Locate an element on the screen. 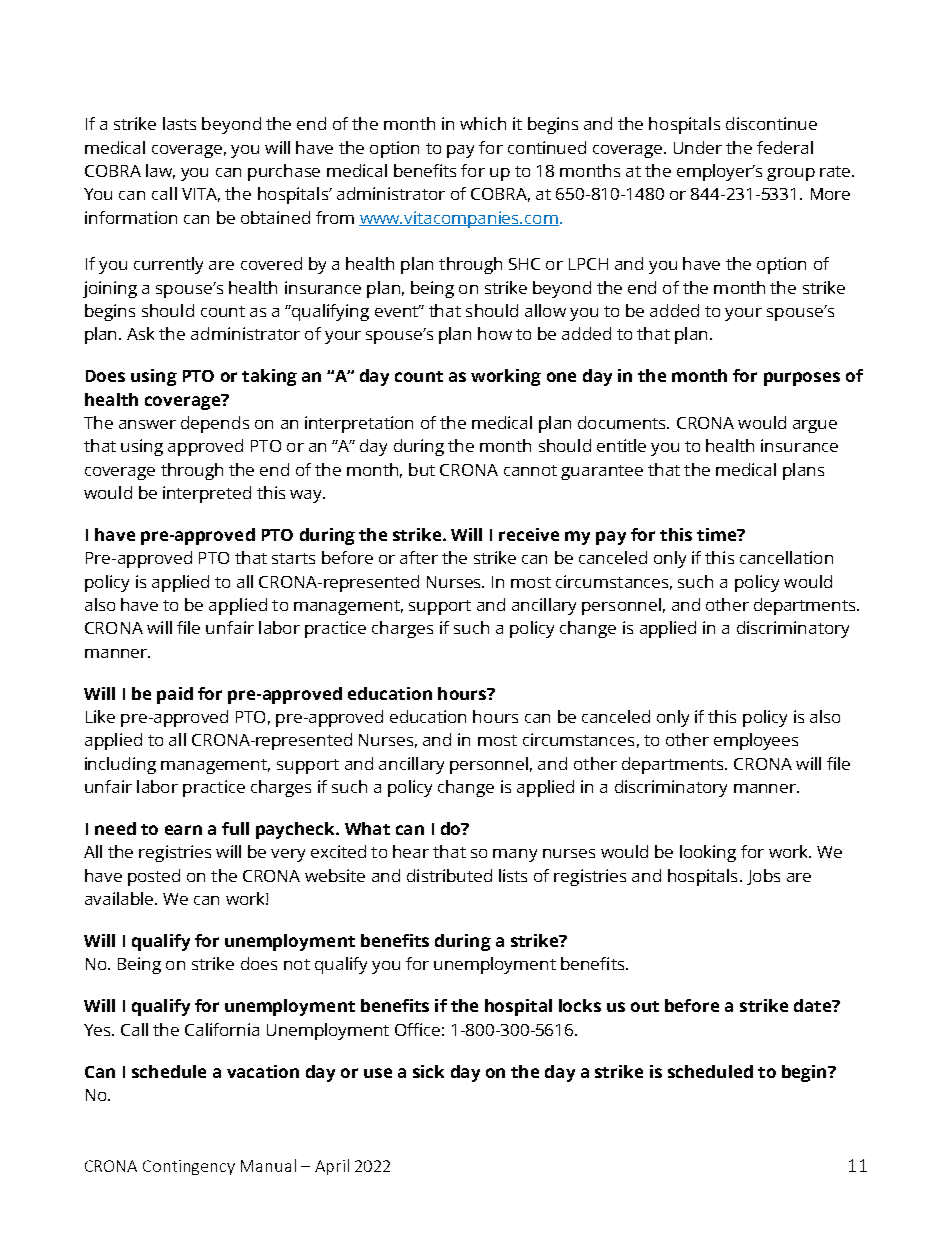  distributed is located at coordinates (449, 875).
